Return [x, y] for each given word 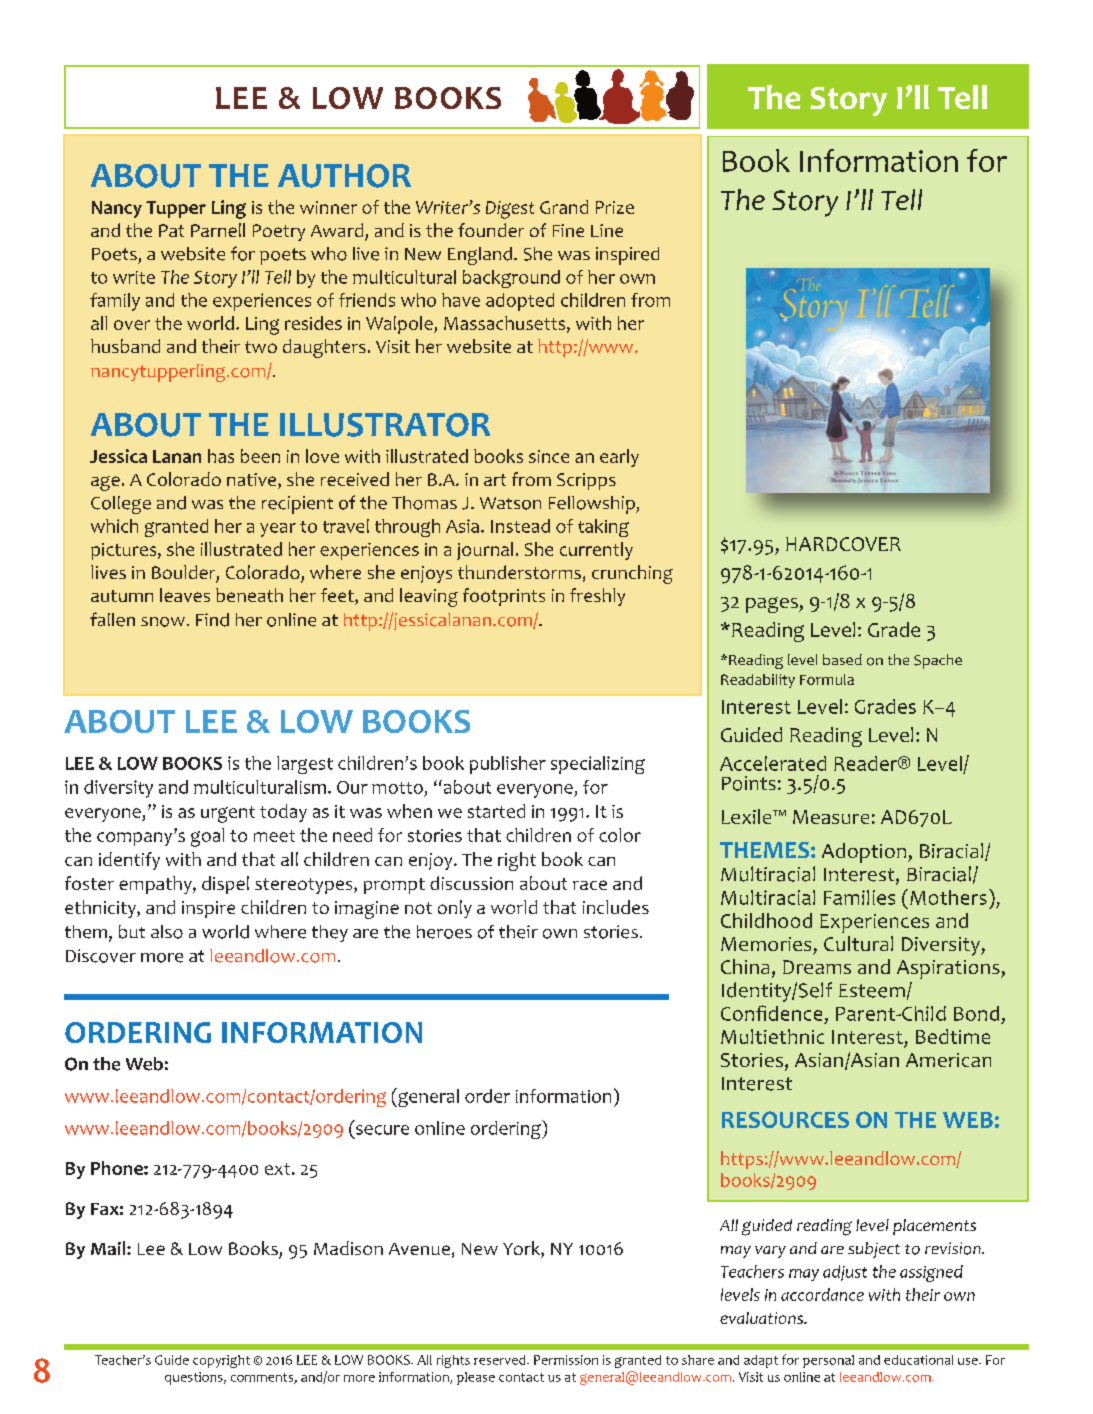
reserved [501, 1360]
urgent [228, 814]
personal [828, 1361]
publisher [508, 765]
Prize [615, 207]
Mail [109, 1248]
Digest [510, 210]
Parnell [218, 230]
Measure [831, 817]
